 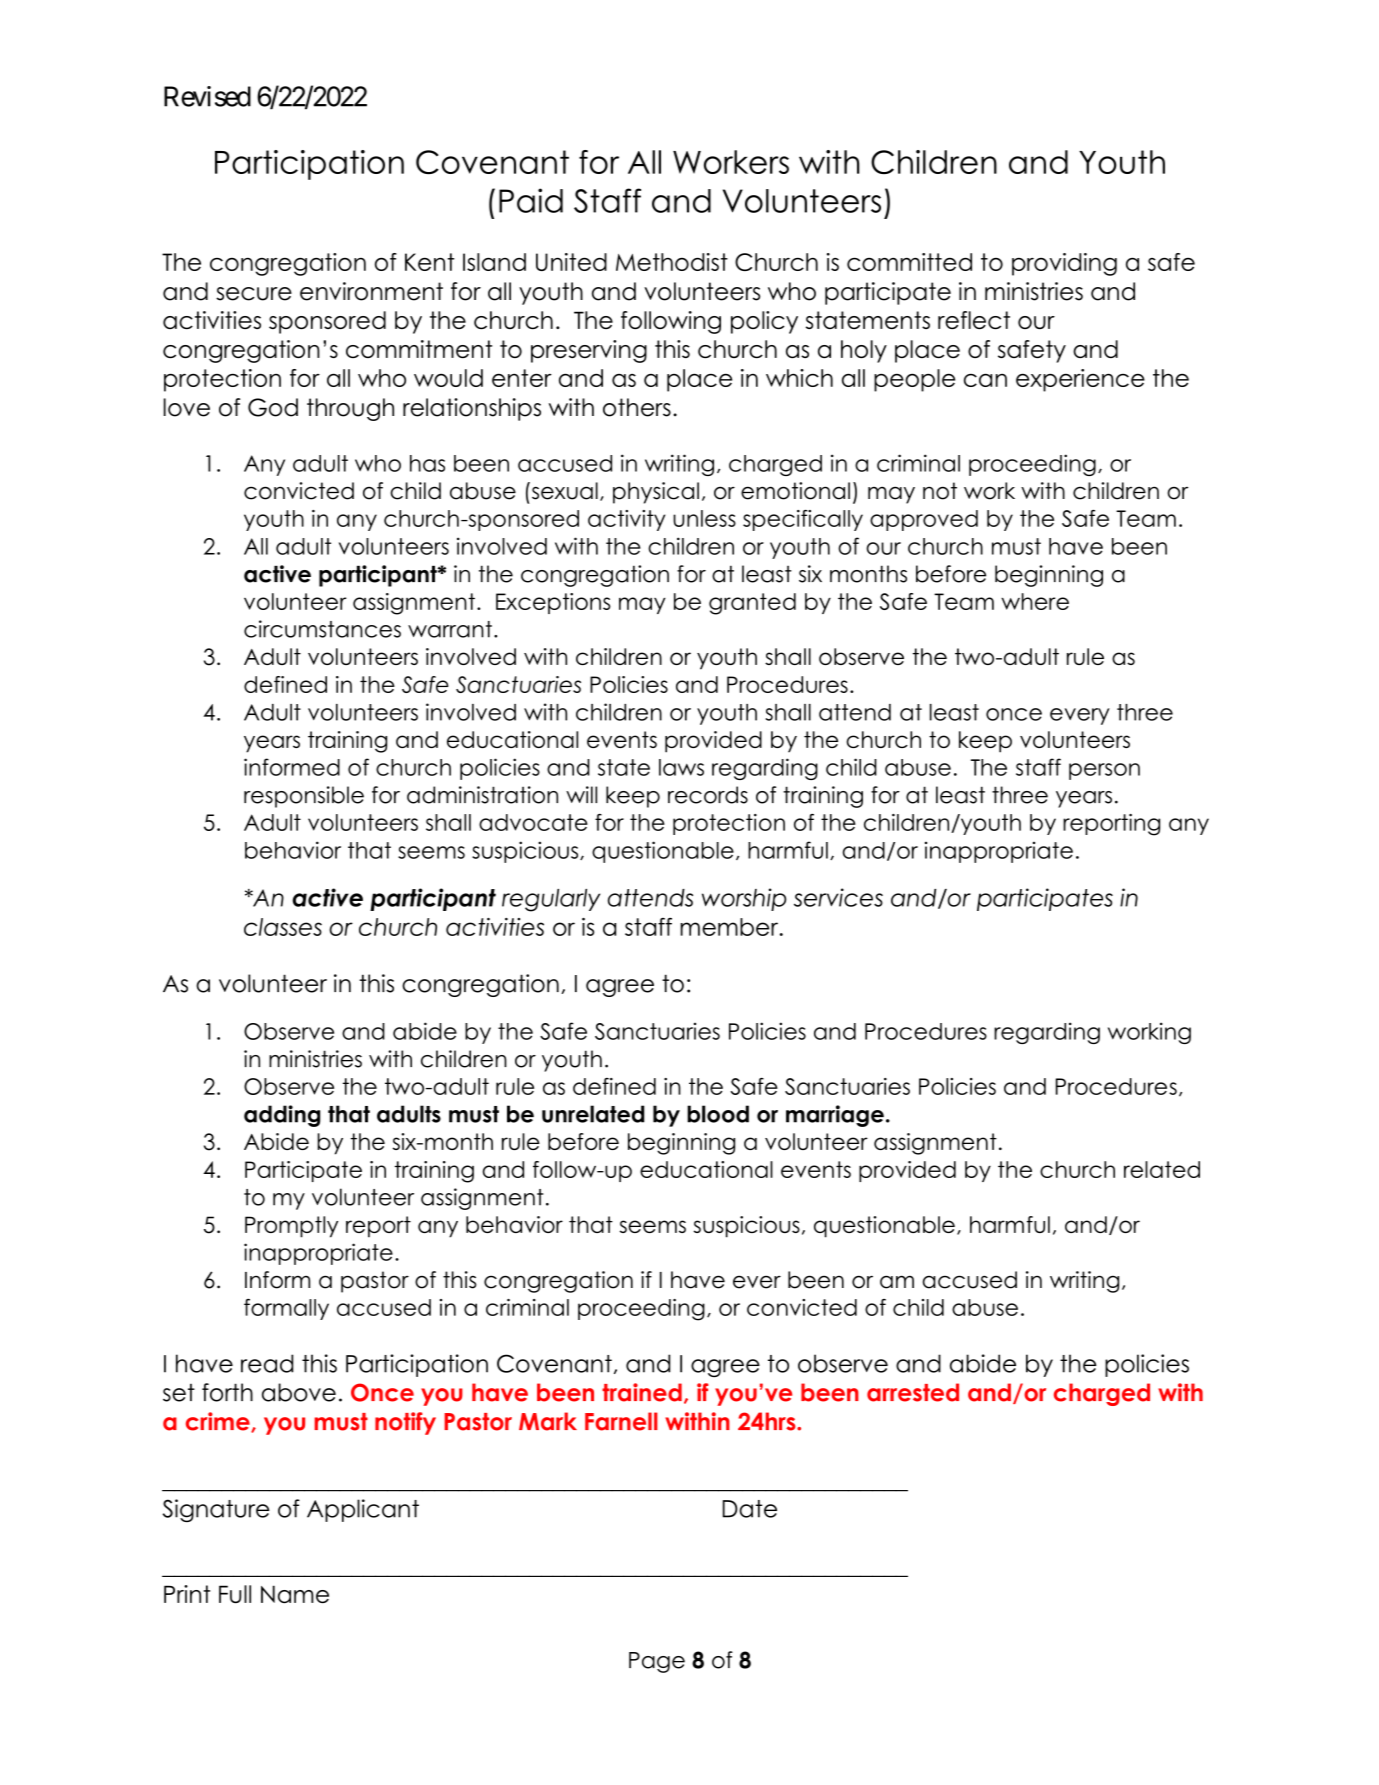 I want to click on classes, so click(x=283, y=927).
